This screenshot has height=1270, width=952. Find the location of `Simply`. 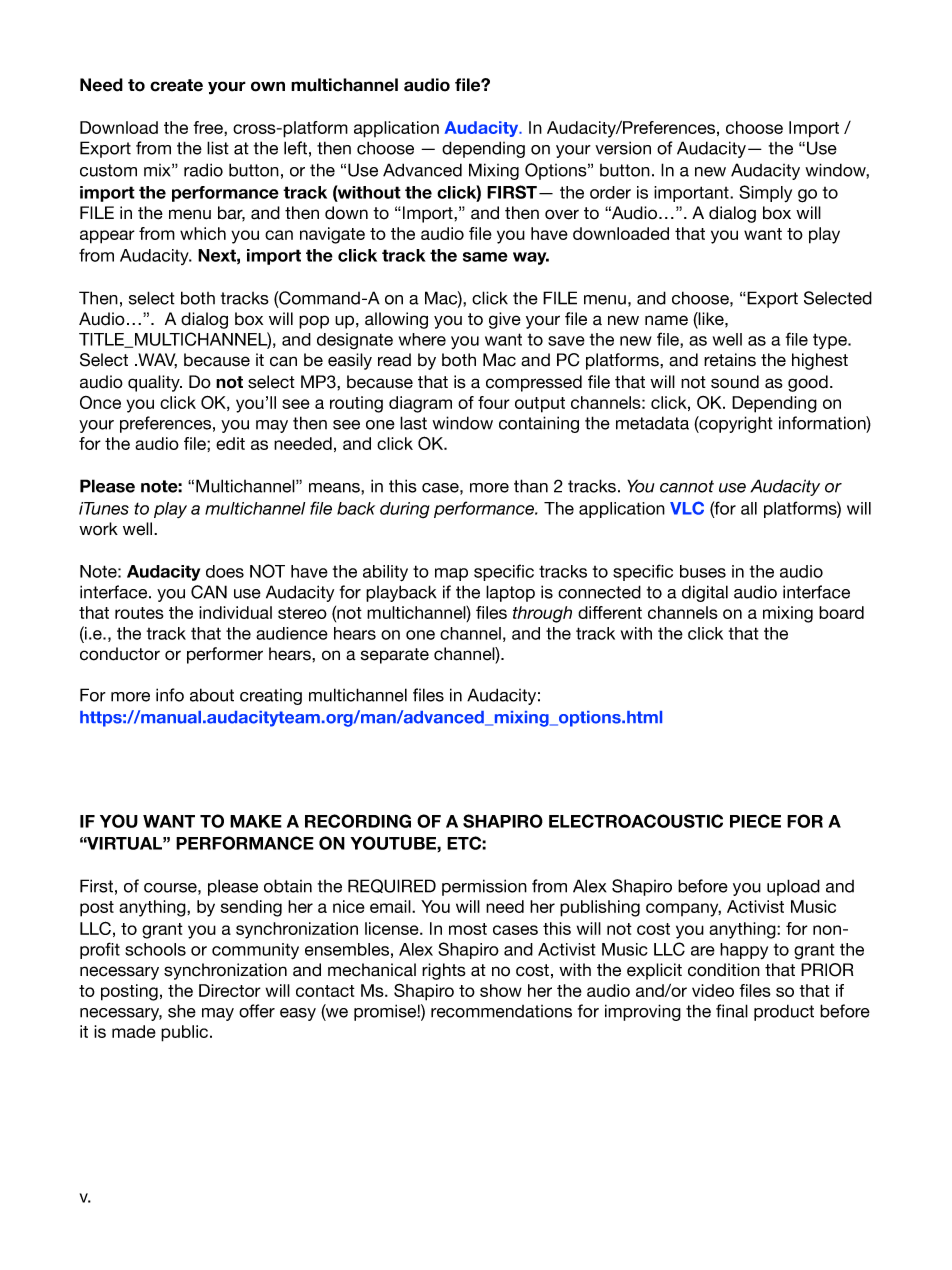

Simply is located at coordinates (765, 193).
